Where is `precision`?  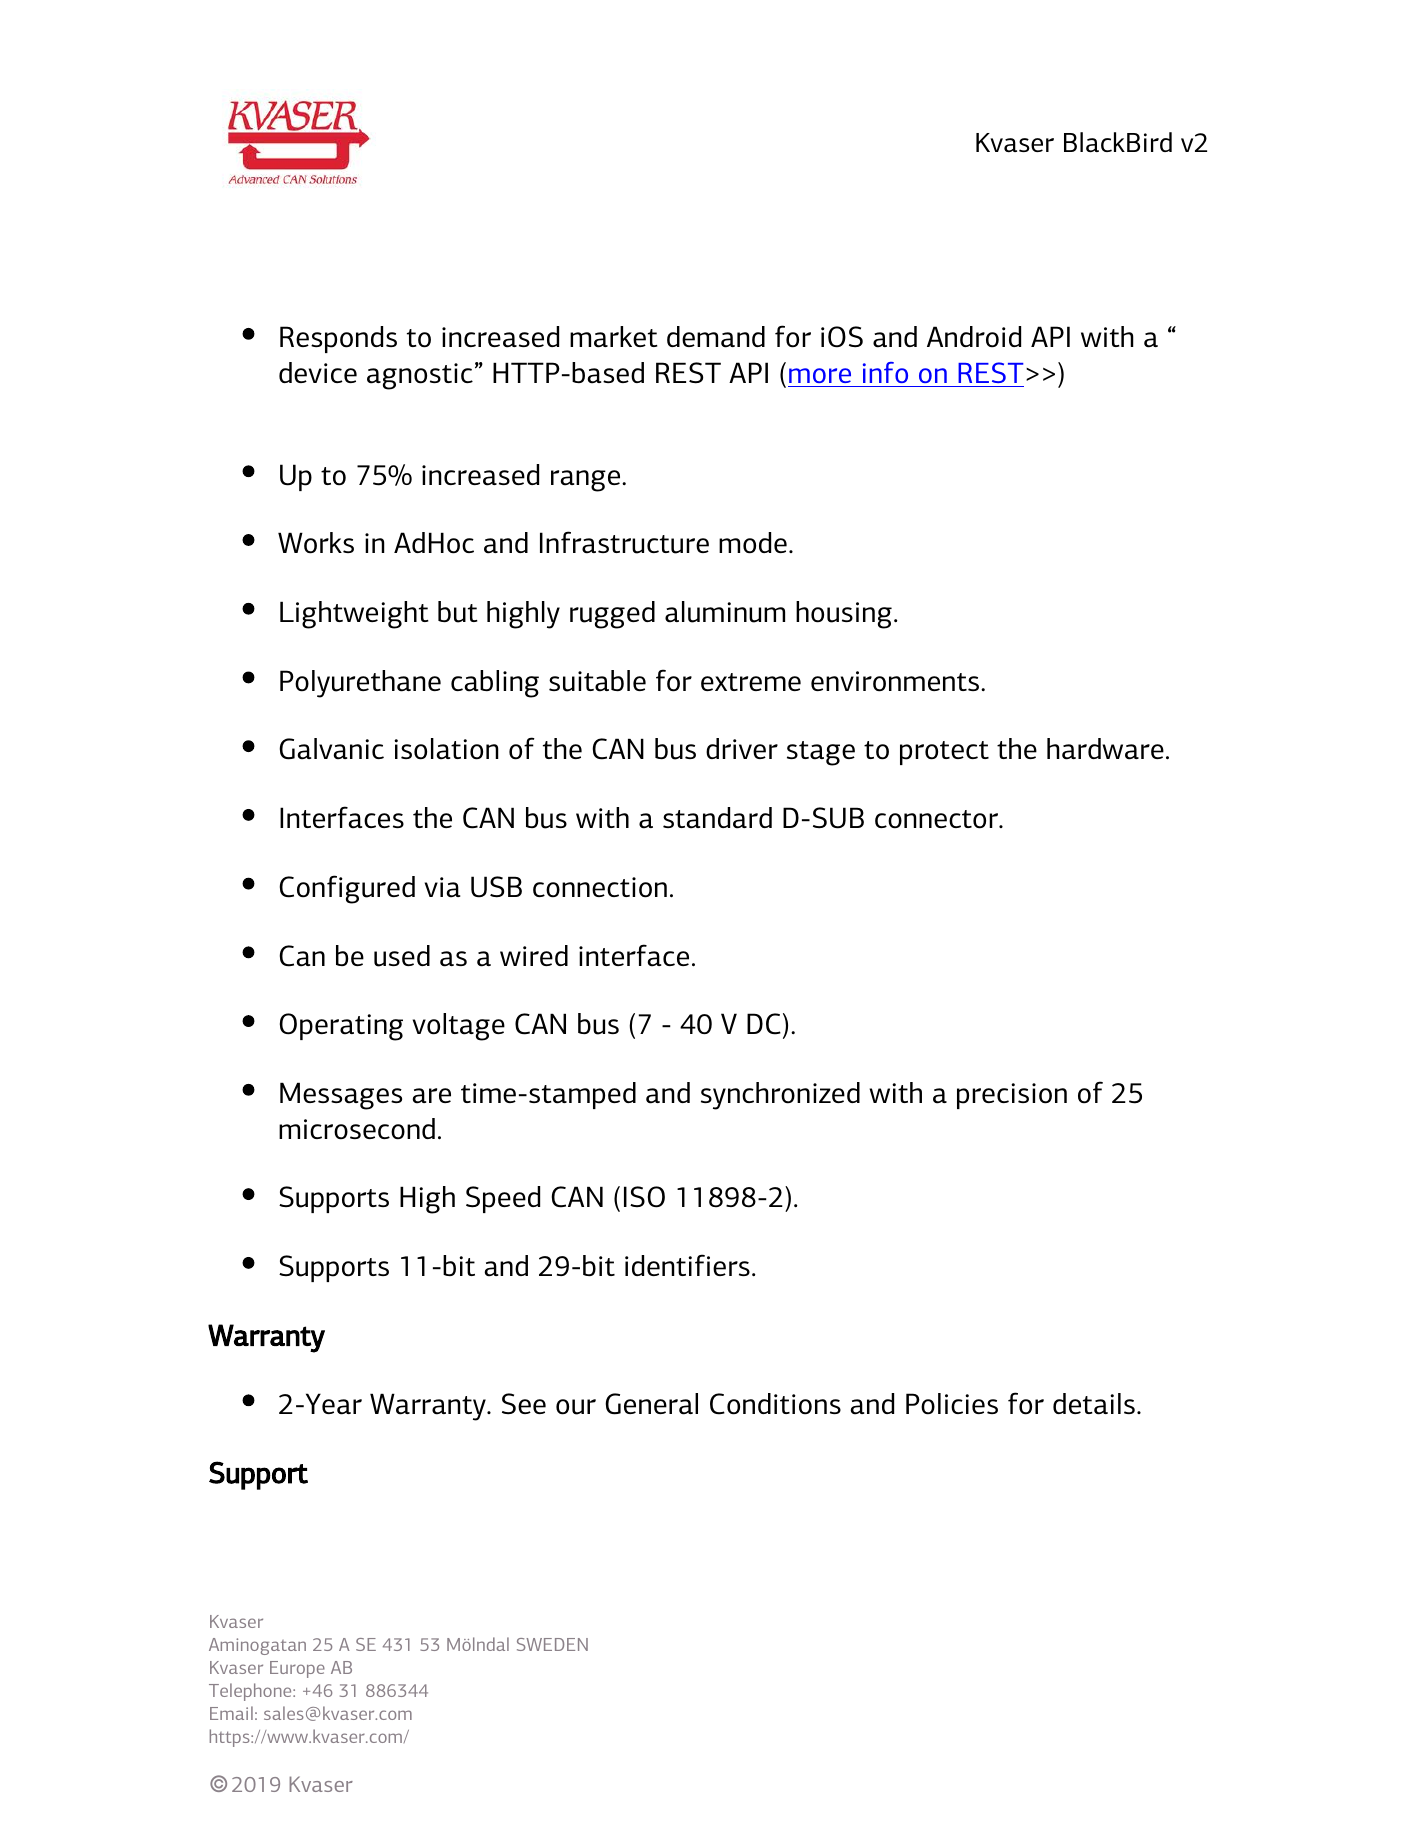
precision is located at coordinates (1012, 1096).
